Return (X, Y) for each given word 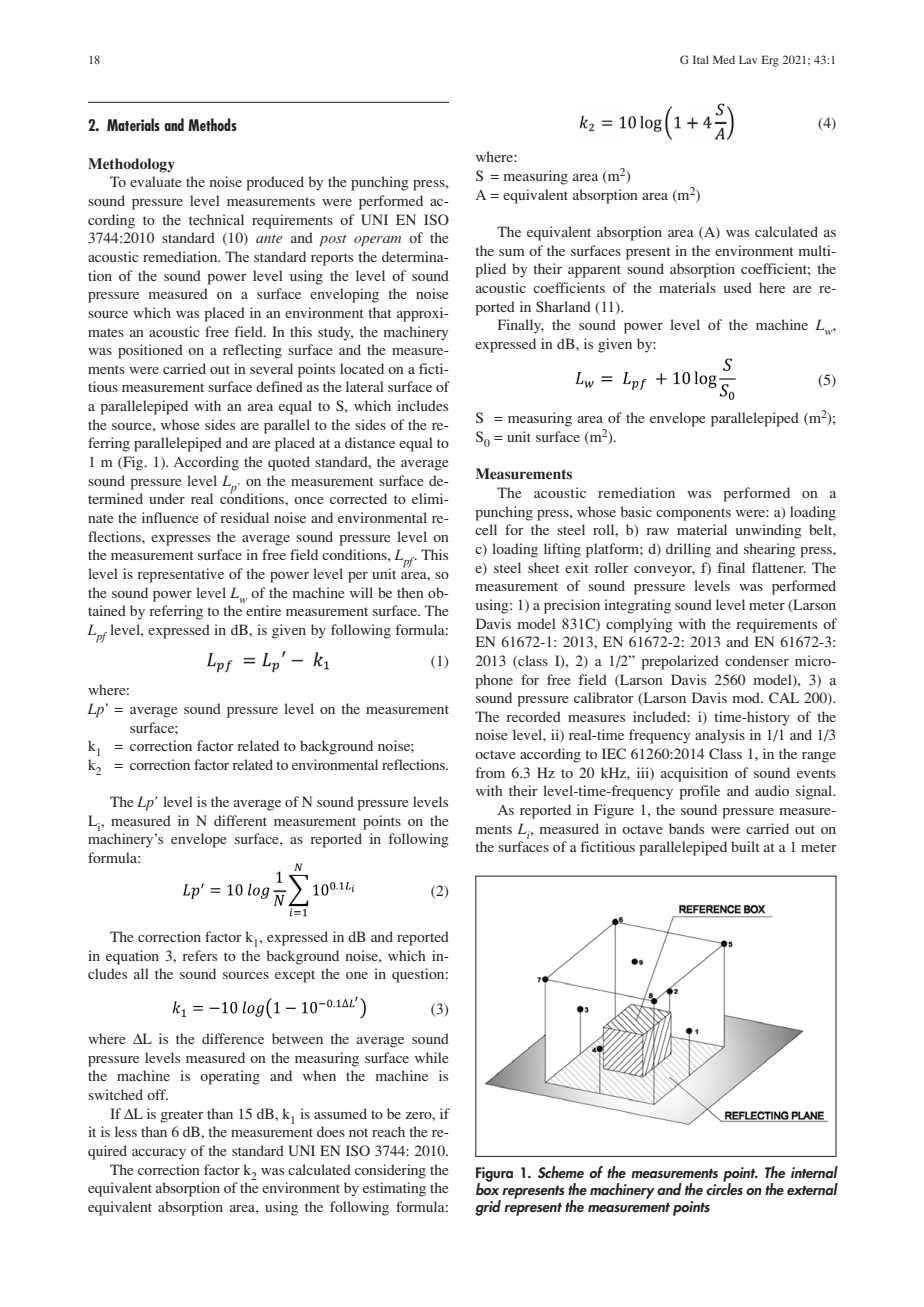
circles (724, 1187)
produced (275, 183)
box (487, 1187)
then (410, 592)
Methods (212, 124)
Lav (748, 59)
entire (263, 610)
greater (182, 1116)
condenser (757, 660)
